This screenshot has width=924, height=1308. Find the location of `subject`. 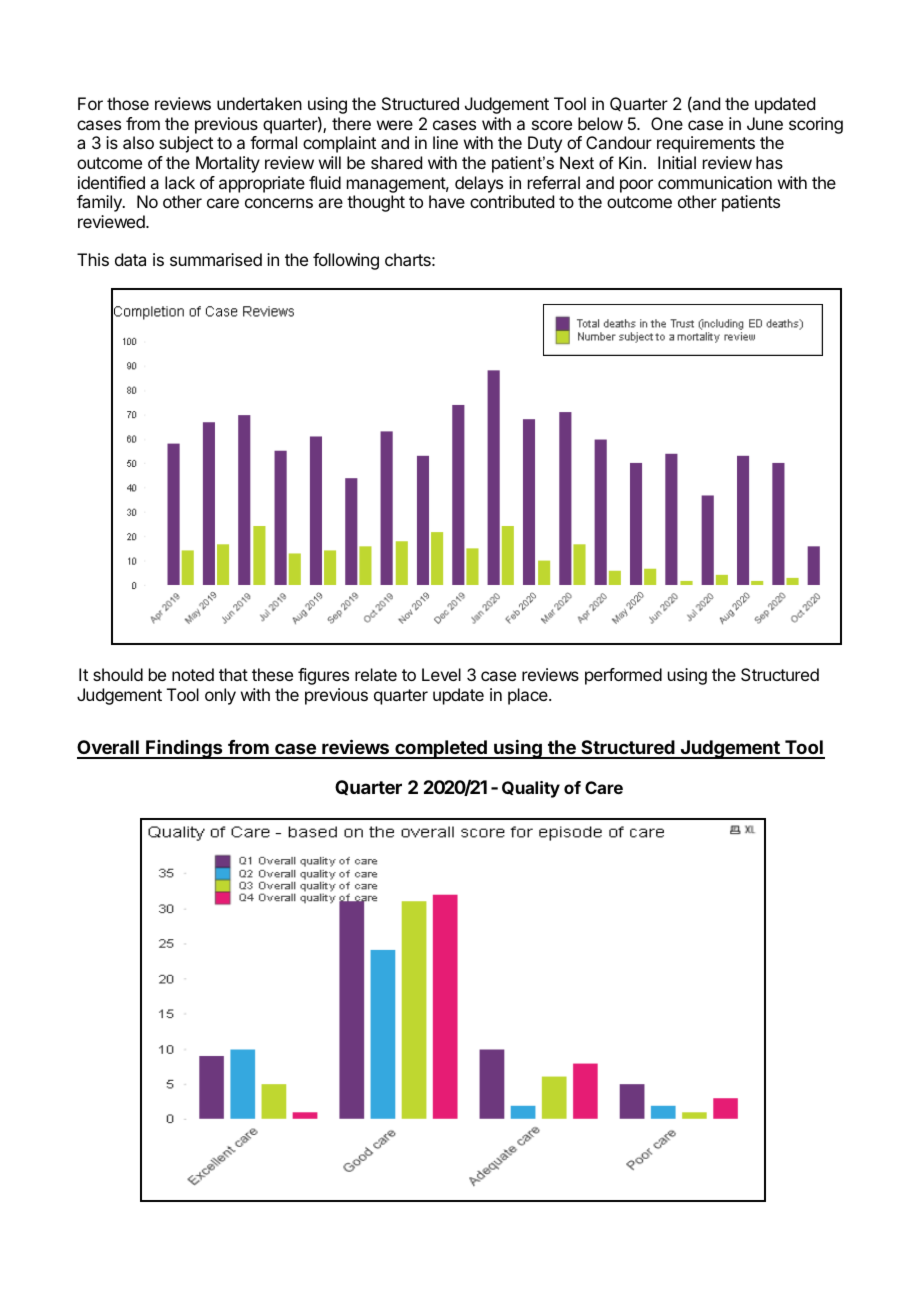

subject is located at coordinates (186, 144).
